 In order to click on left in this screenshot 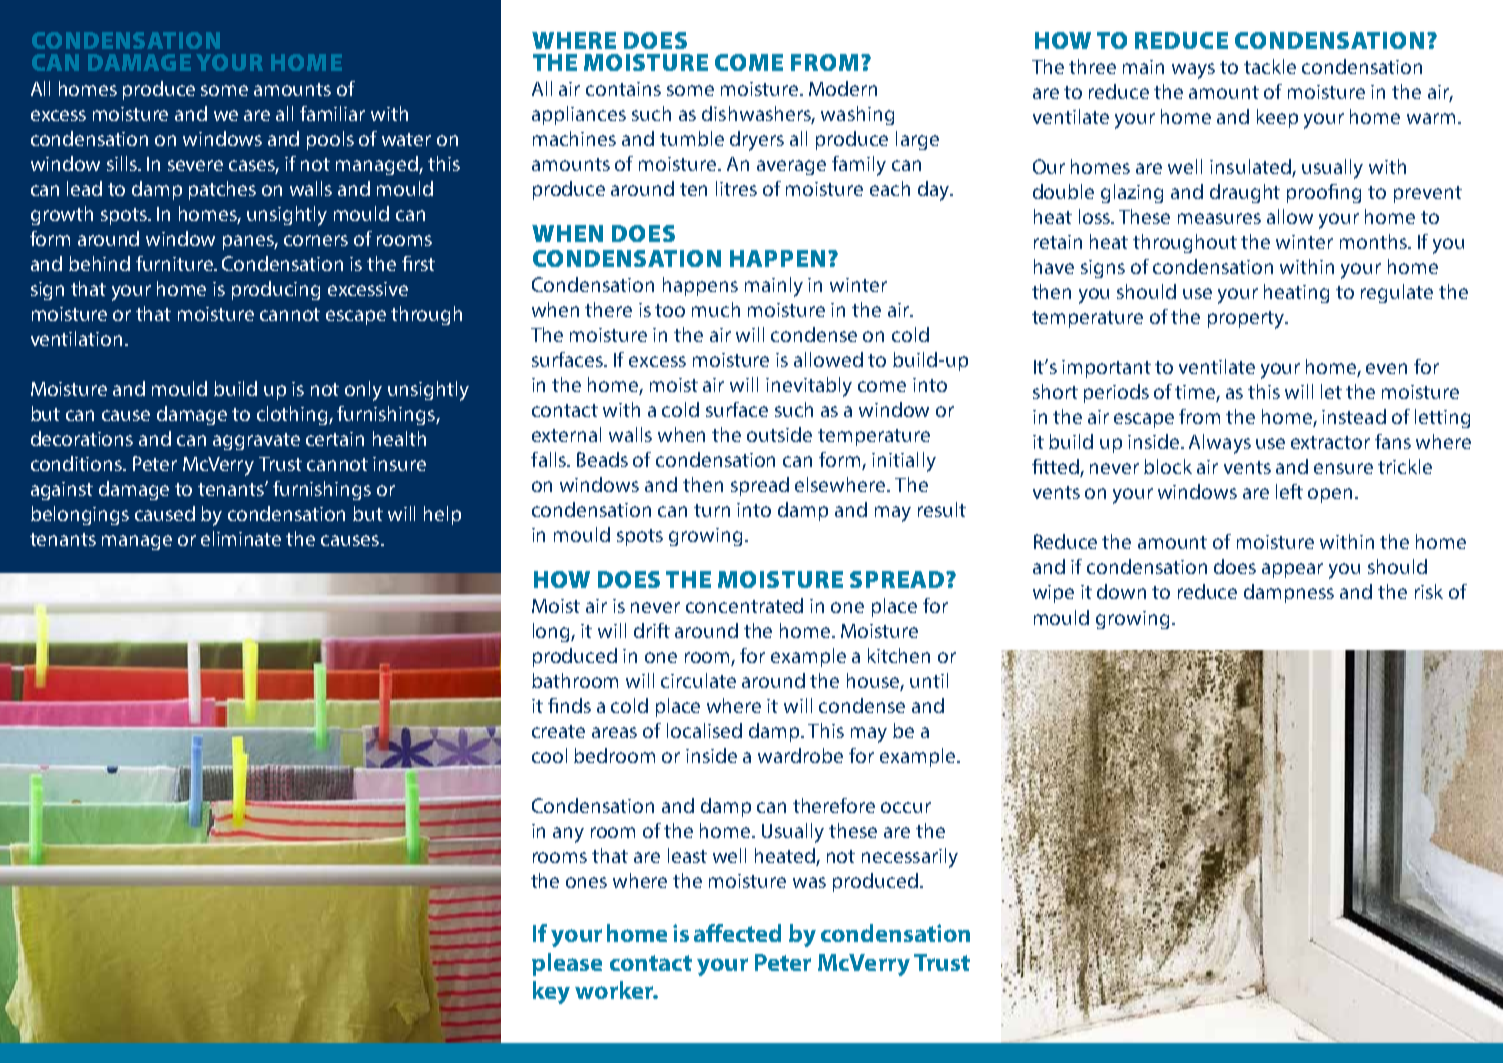, I will do `click(1289, 491)`.
